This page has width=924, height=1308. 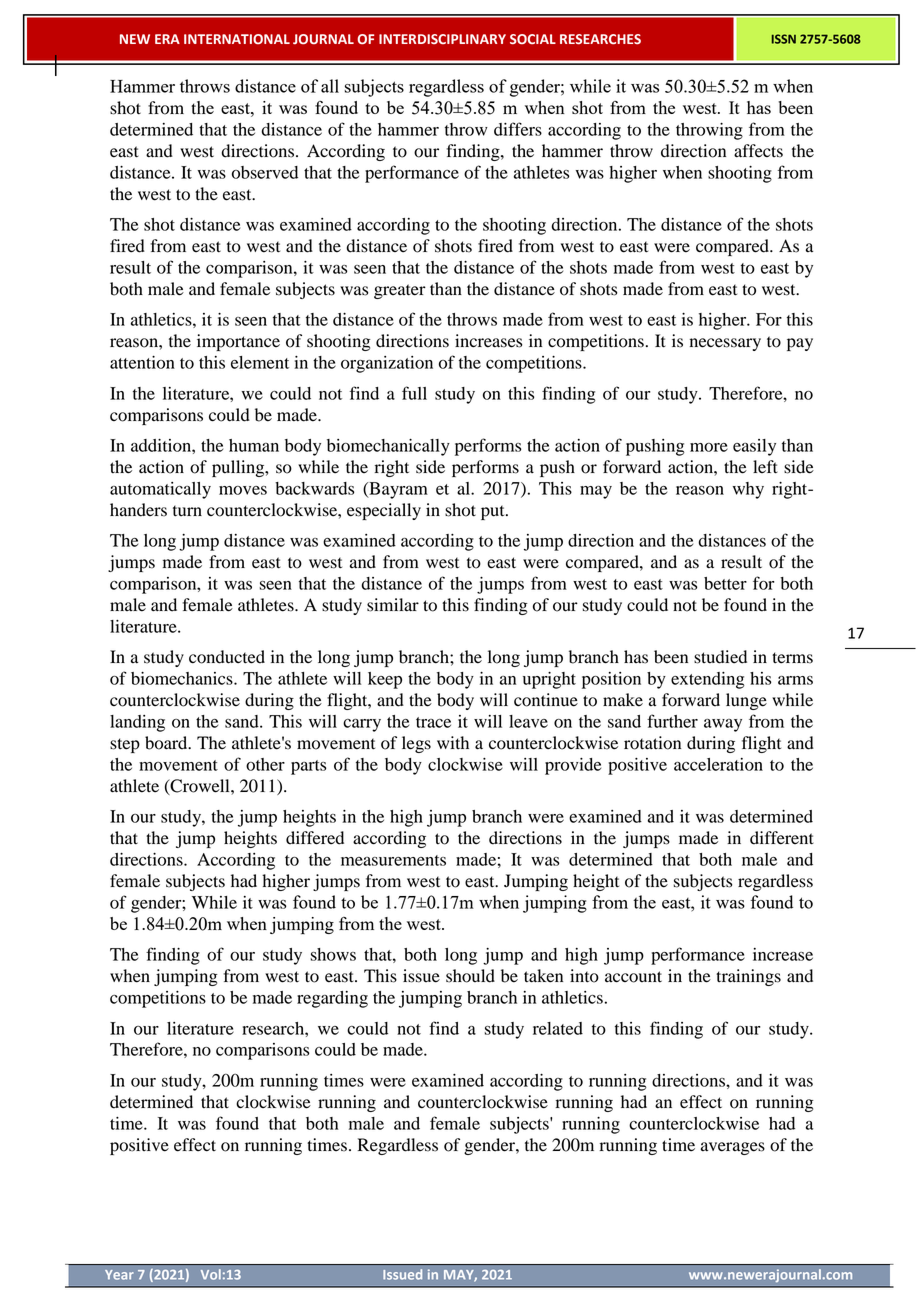 I want to click on ISSN, so click(x=784, y=39).
